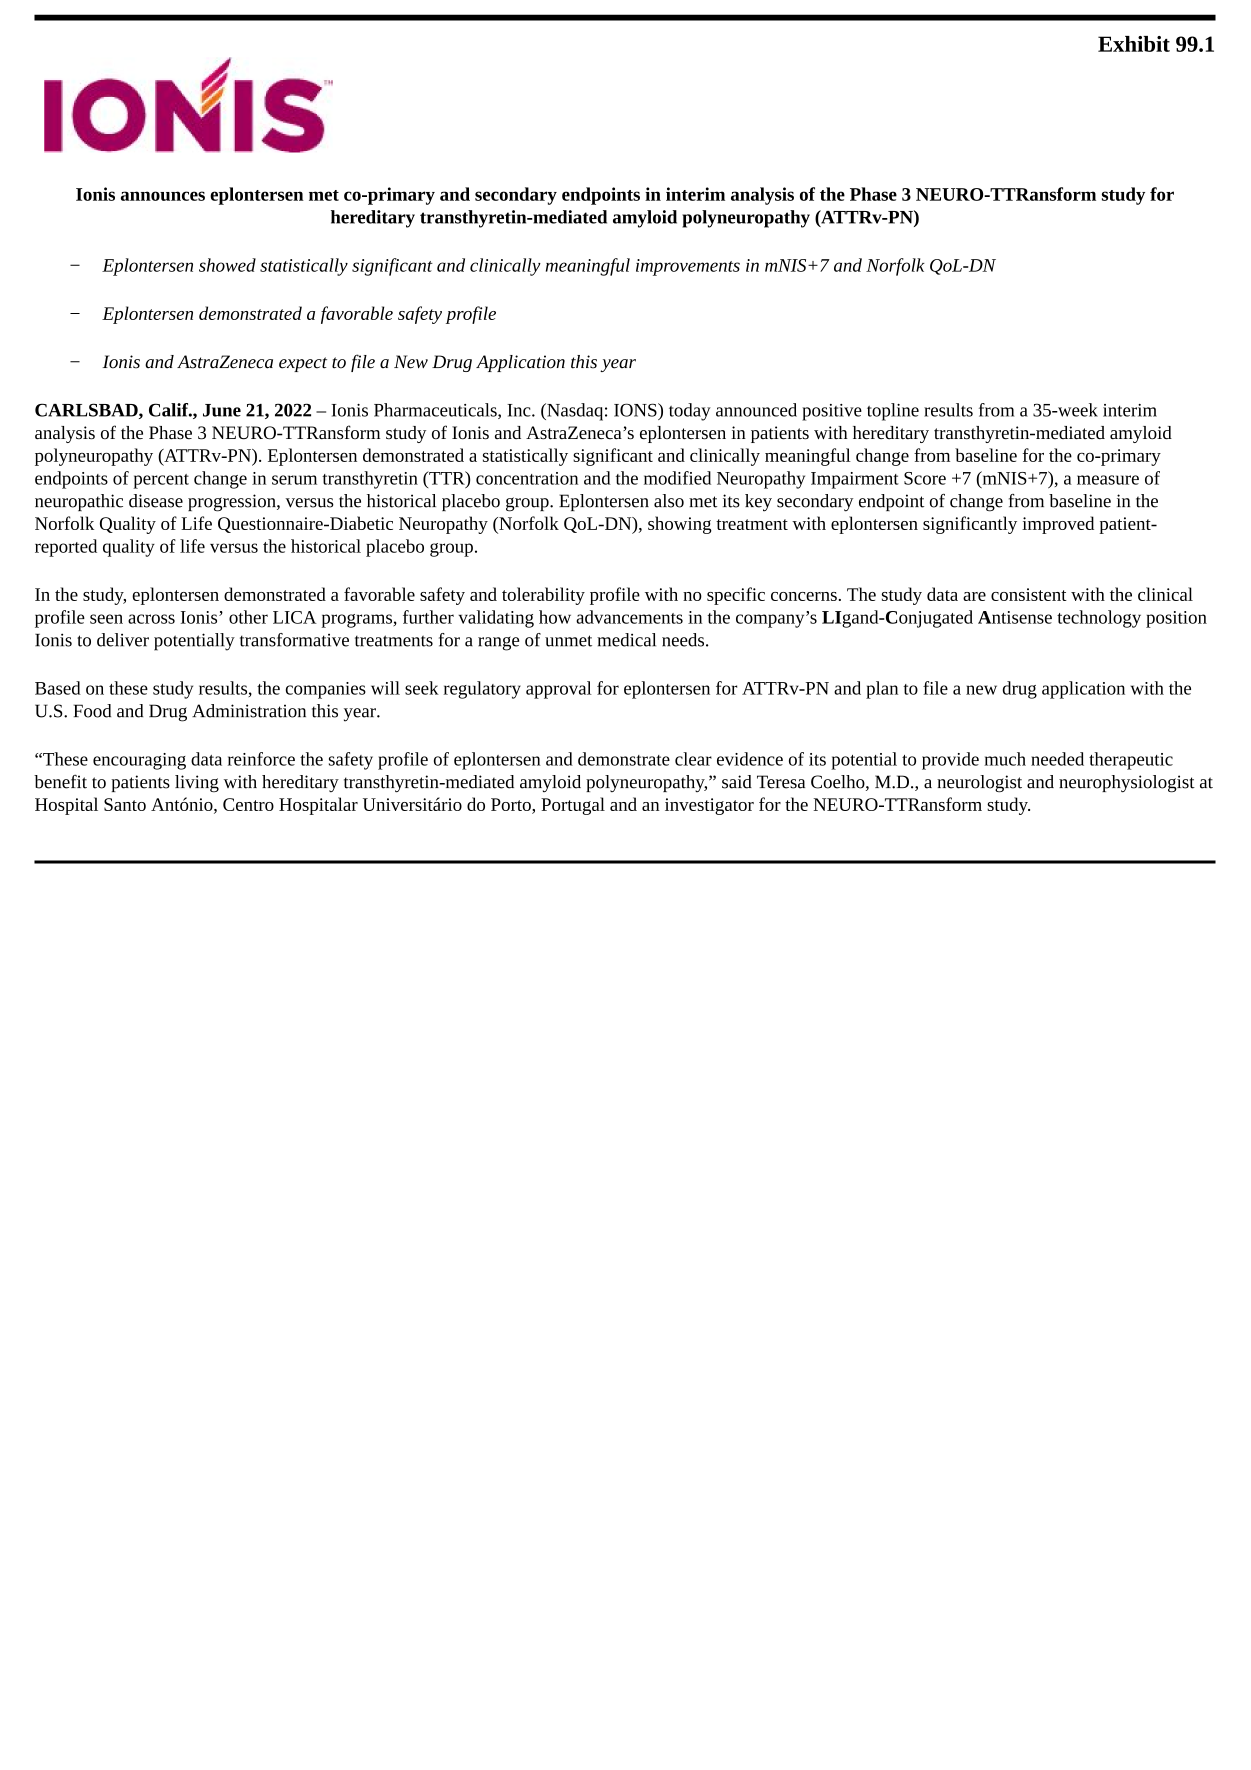 The height and width of the screenshot is (1770, 1251). I want to click on showing, so click(680, 525).
